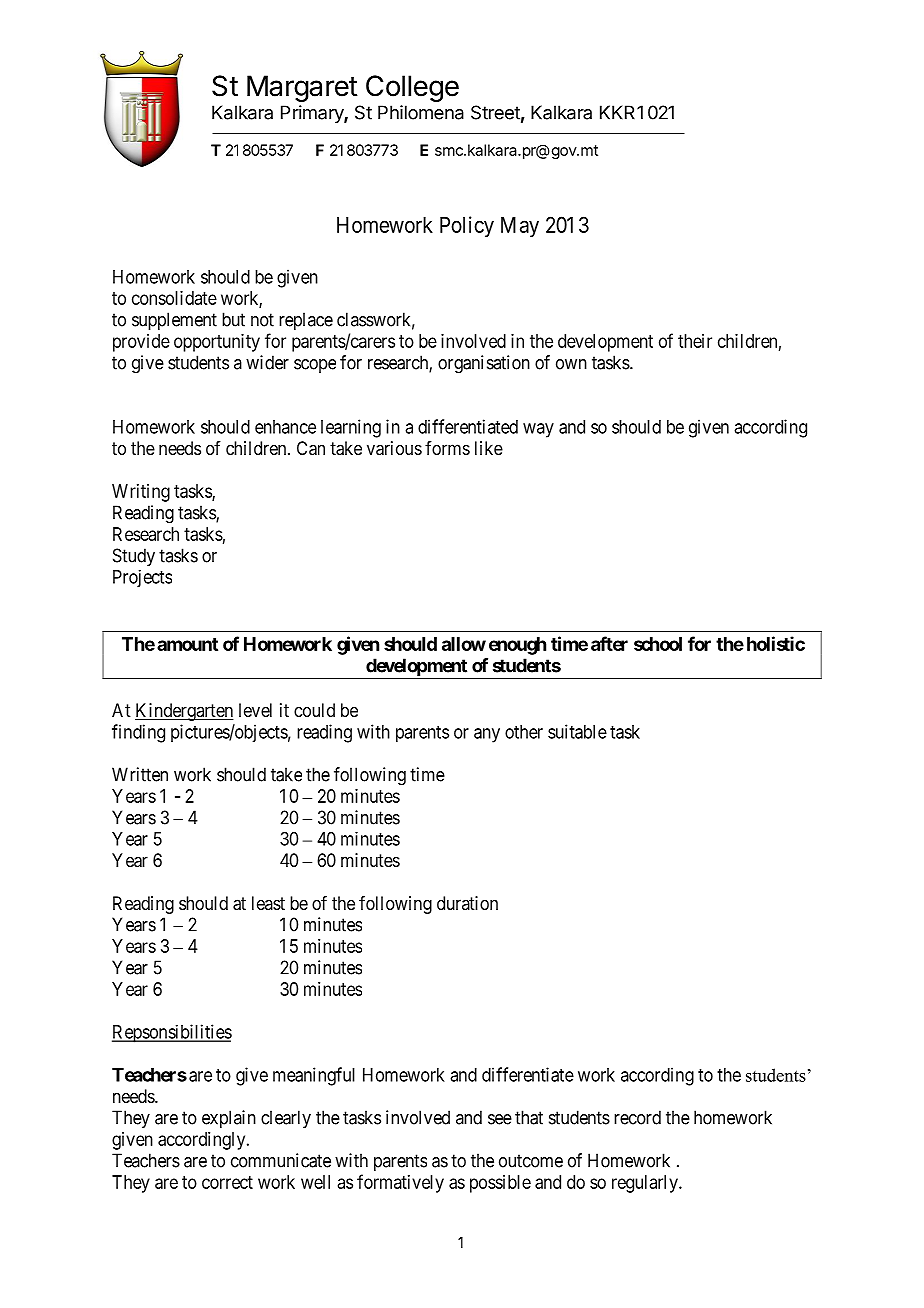 This screenshot has height=1308, width=924. What do you see at coordinates (141, 493) in the screenshot?
I see `Writing` at bounding box center [141, 493].
